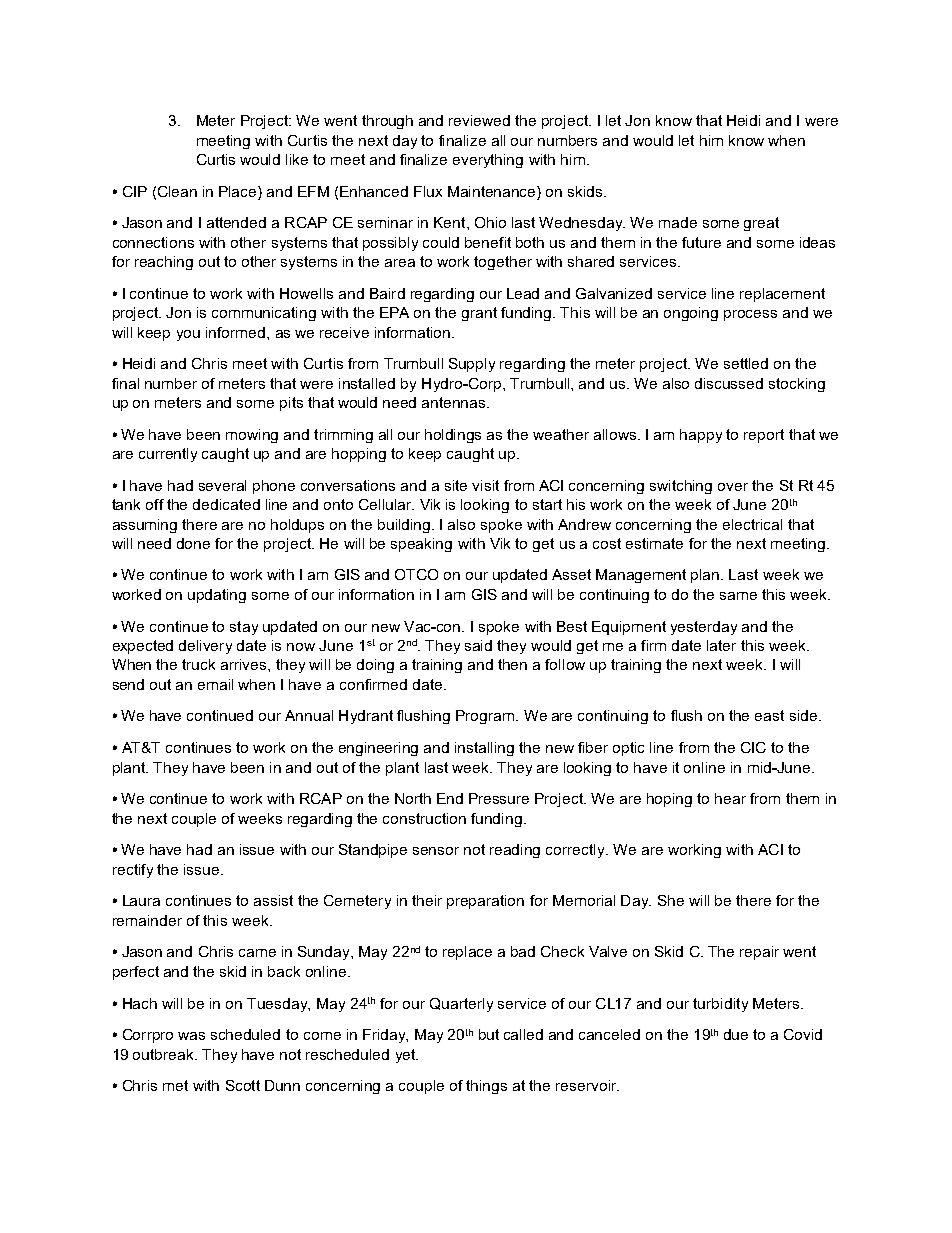 Image resolution: width=952 pixels, height=1233 pixels. I want to click on assist, so click(273, 900).
